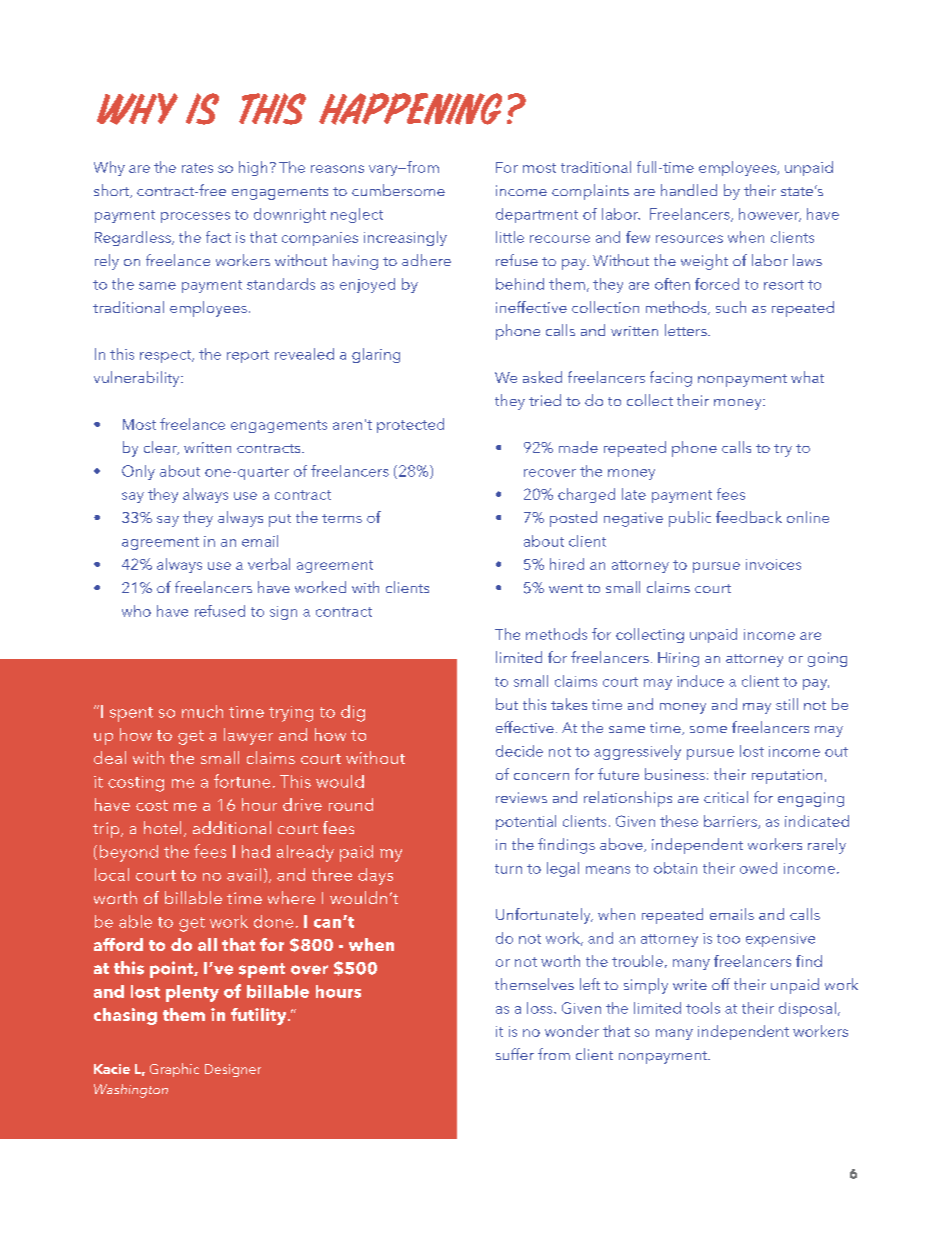 The width and height of the screenshot is (952, 1233). What do you see at coordinates (162, 827) in the screenshot?
I see `hotel` at bounding box center [162, 827].
